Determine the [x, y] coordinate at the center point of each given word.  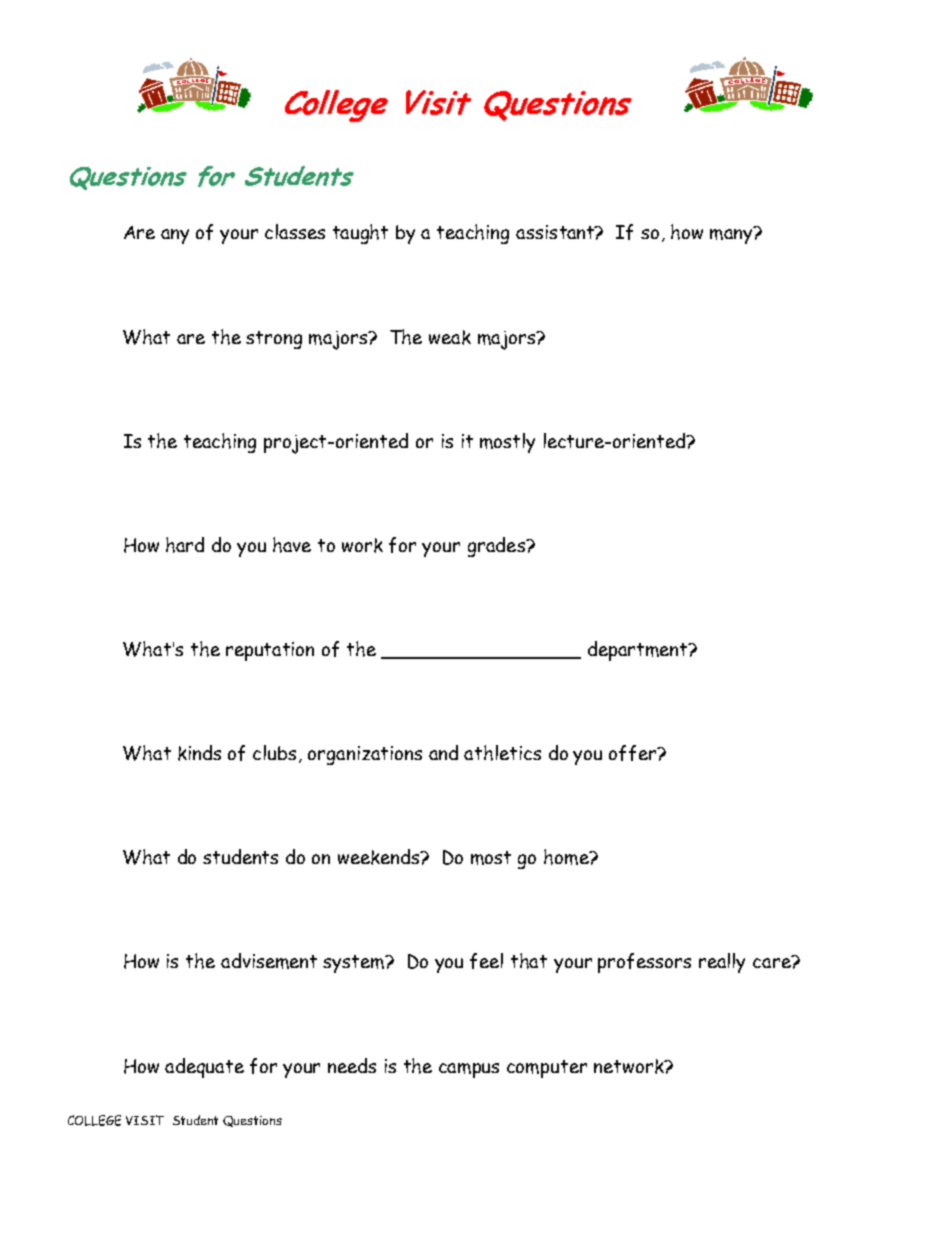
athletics [502, 753]
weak [450, 337]
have [292, 545]
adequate [204, 1068]
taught [360, 234]
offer [634, 753]
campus [469, 1070]
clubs [274, 752]
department [639, 651]
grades [497, 547]
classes [295, 231]
